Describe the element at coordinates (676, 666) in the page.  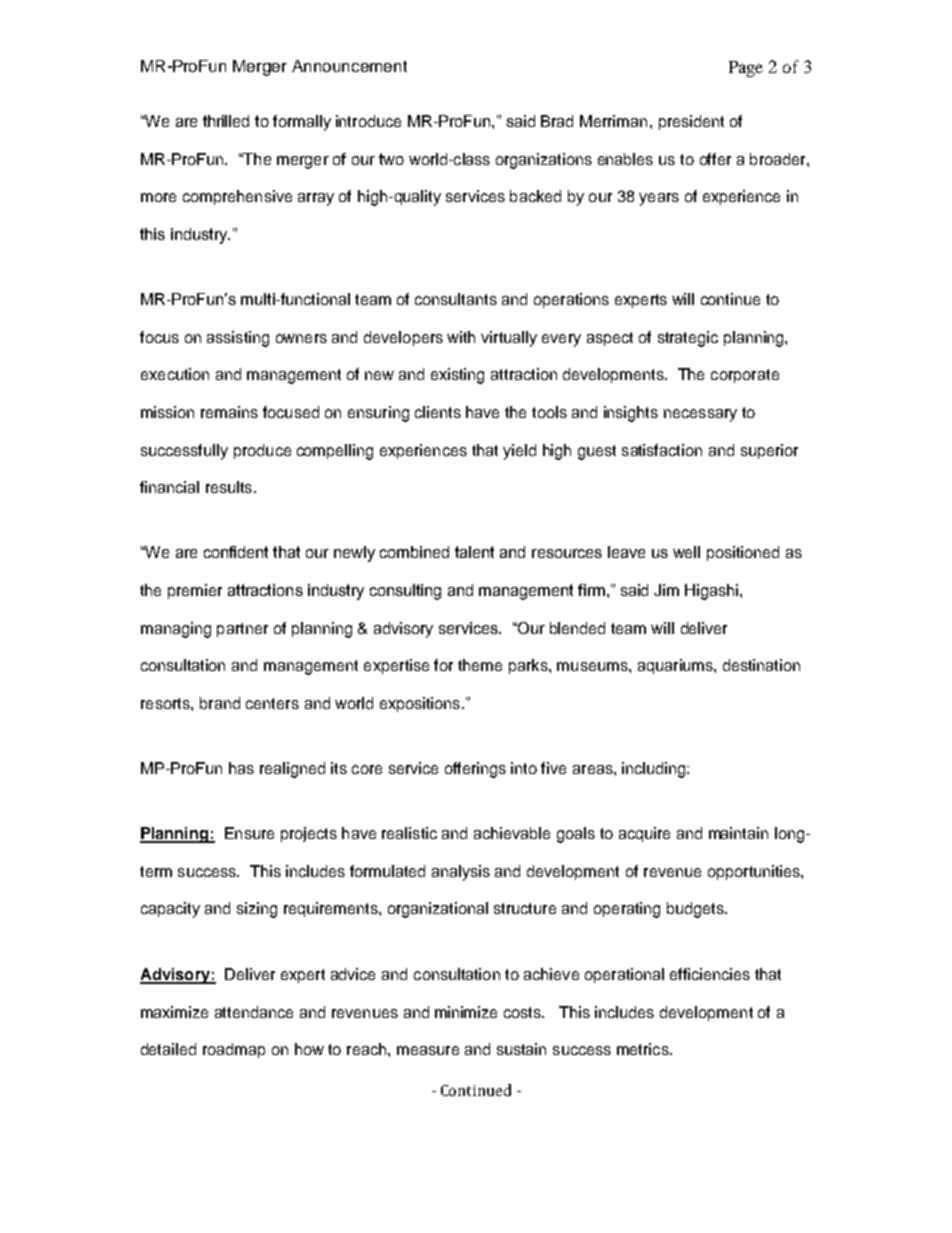
I see `aquariums` at that location.
